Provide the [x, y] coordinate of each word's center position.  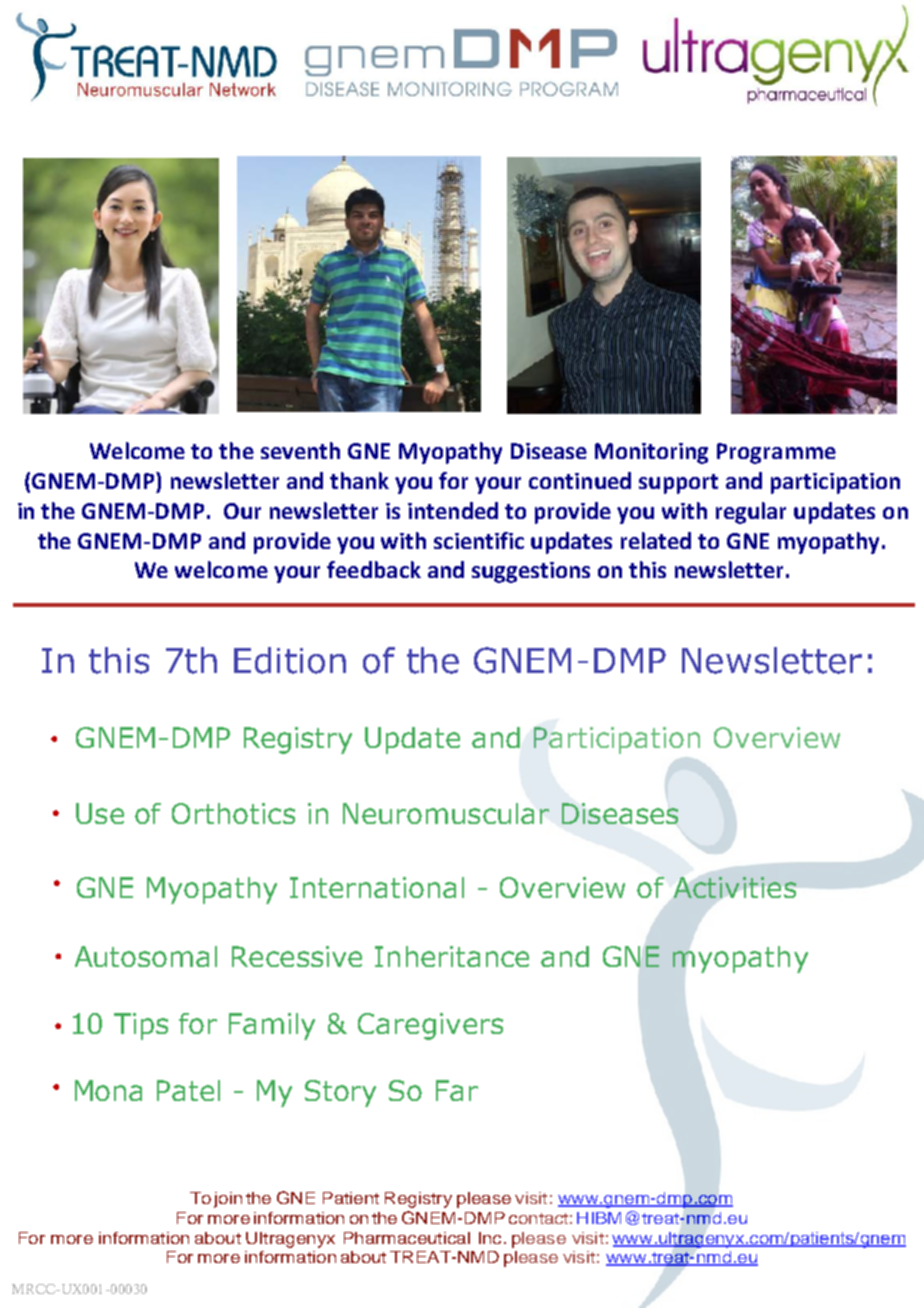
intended [453, 510]
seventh [300, 450]
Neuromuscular [446, 813]
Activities [735, 887]
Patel [188, 1090]
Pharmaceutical [407, 1238]
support [678, 484]
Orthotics [233, 813]
